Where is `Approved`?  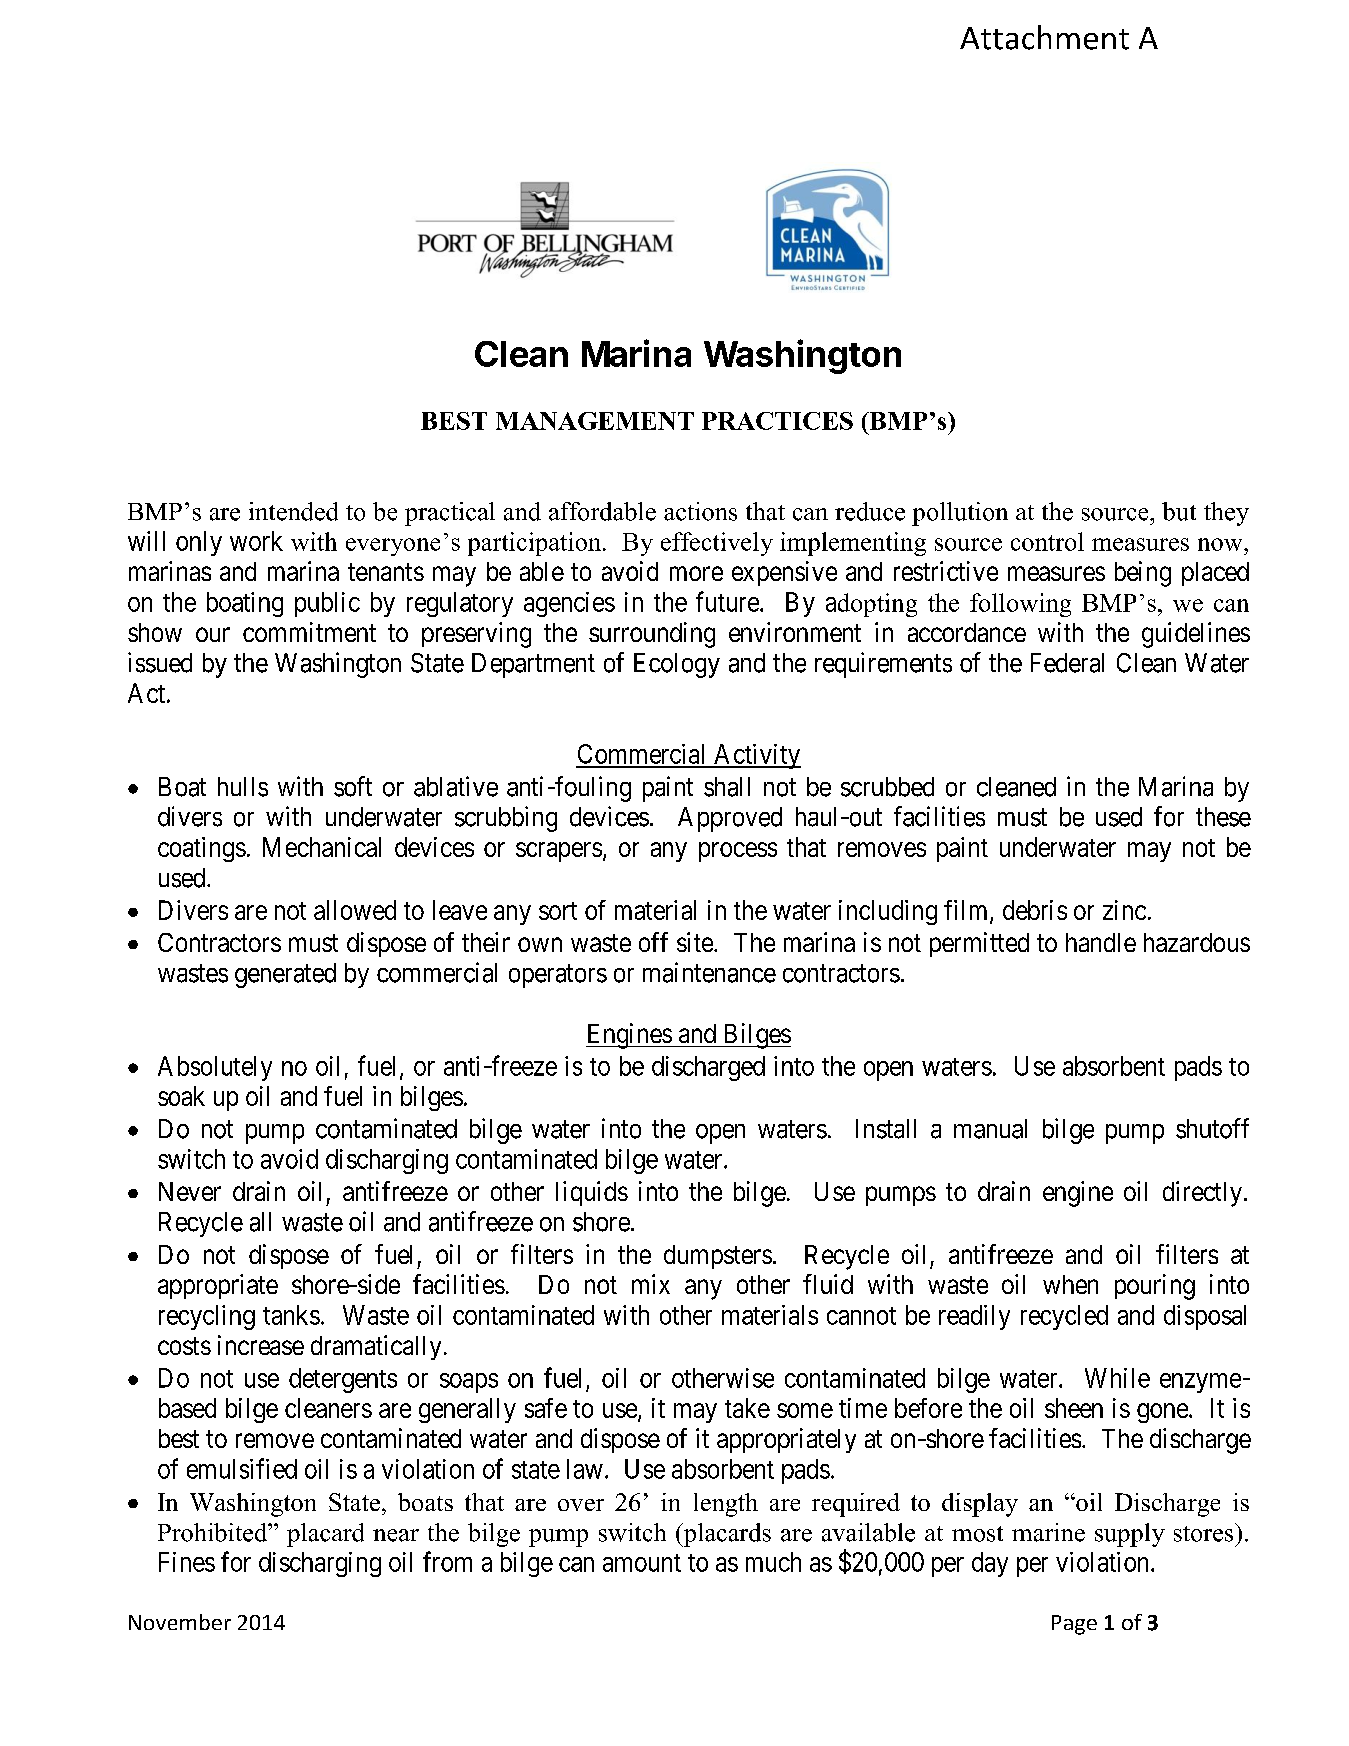
Approved is located at coordinates (730, 819).
